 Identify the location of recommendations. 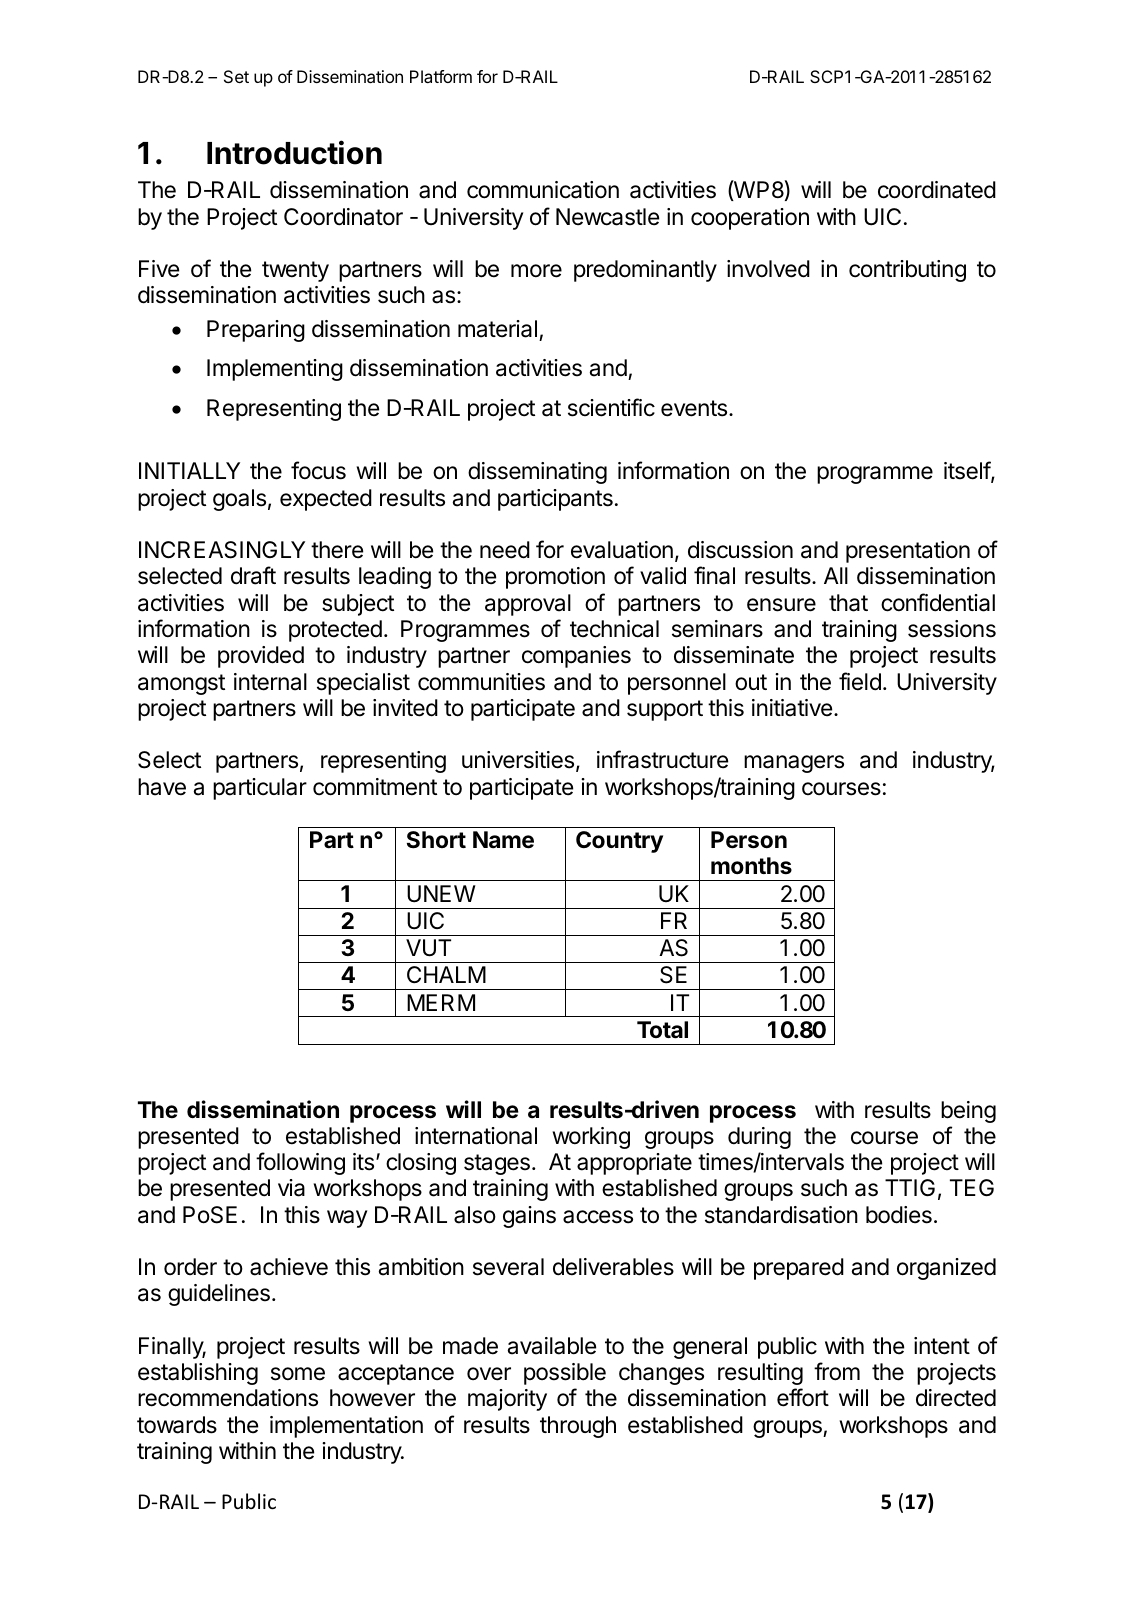
(228, 1398).
